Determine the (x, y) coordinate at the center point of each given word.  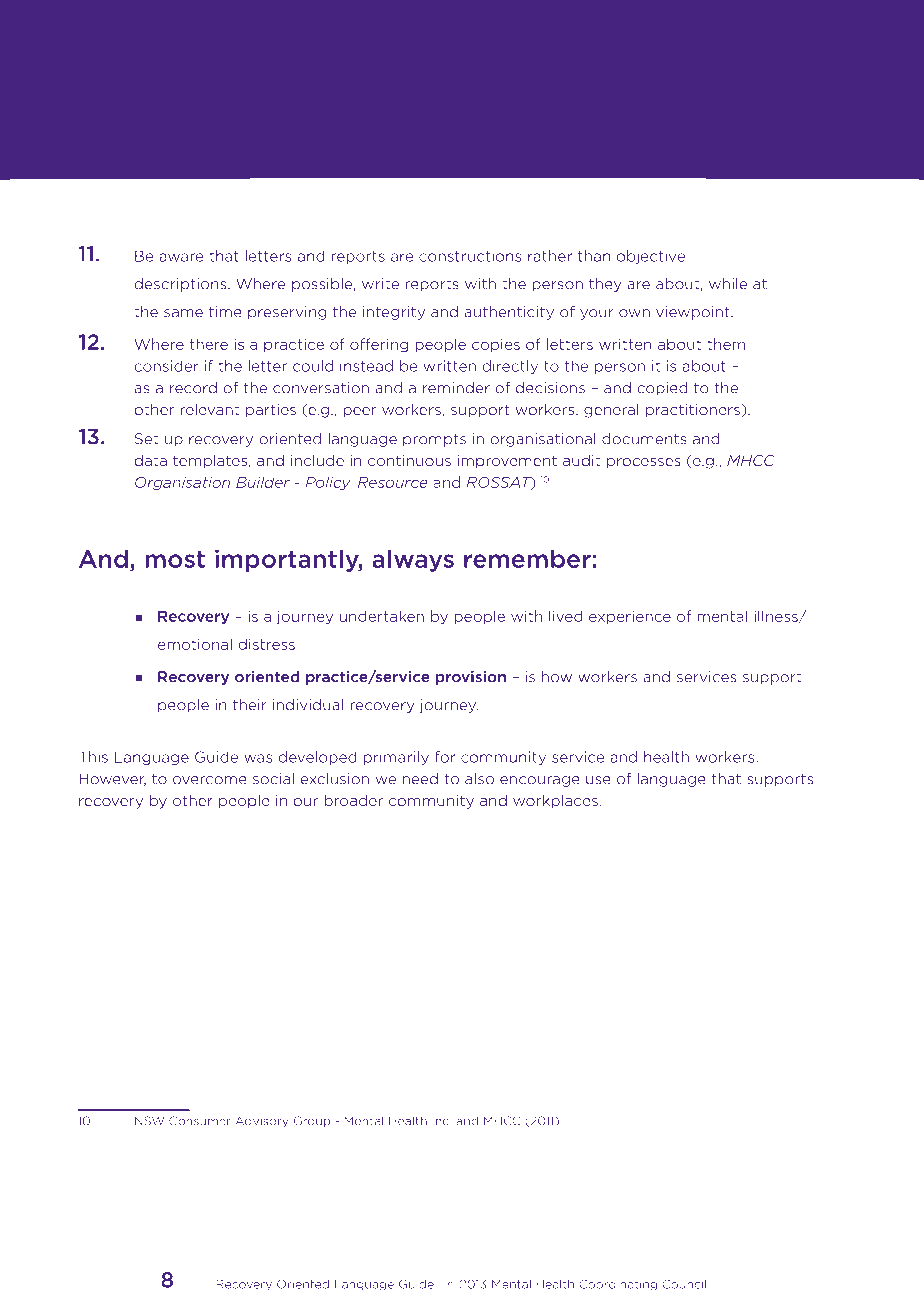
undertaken (382, 616)
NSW (149, 1121)
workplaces (555, 801)
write (380, 284)
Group (312, 1121)
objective (651, 257)
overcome (210, 780)
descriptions (181, 285)
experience (630, 617)
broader (353, 800)
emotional (195, 644)
